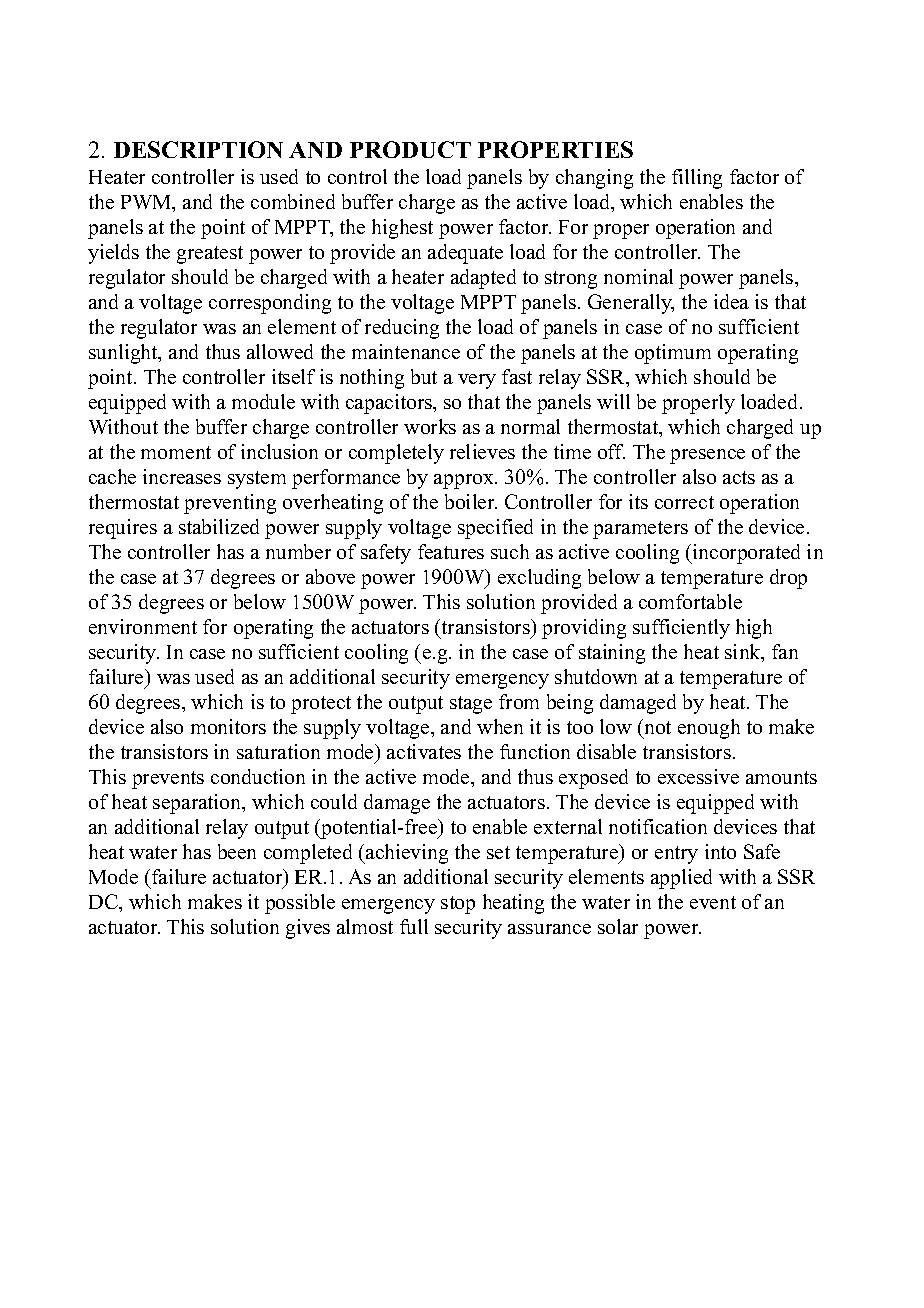  What do you see at coordinates (198, 149) in the screenshot?
I see `DESCRIPTION` at bounding box center [198, 149].
